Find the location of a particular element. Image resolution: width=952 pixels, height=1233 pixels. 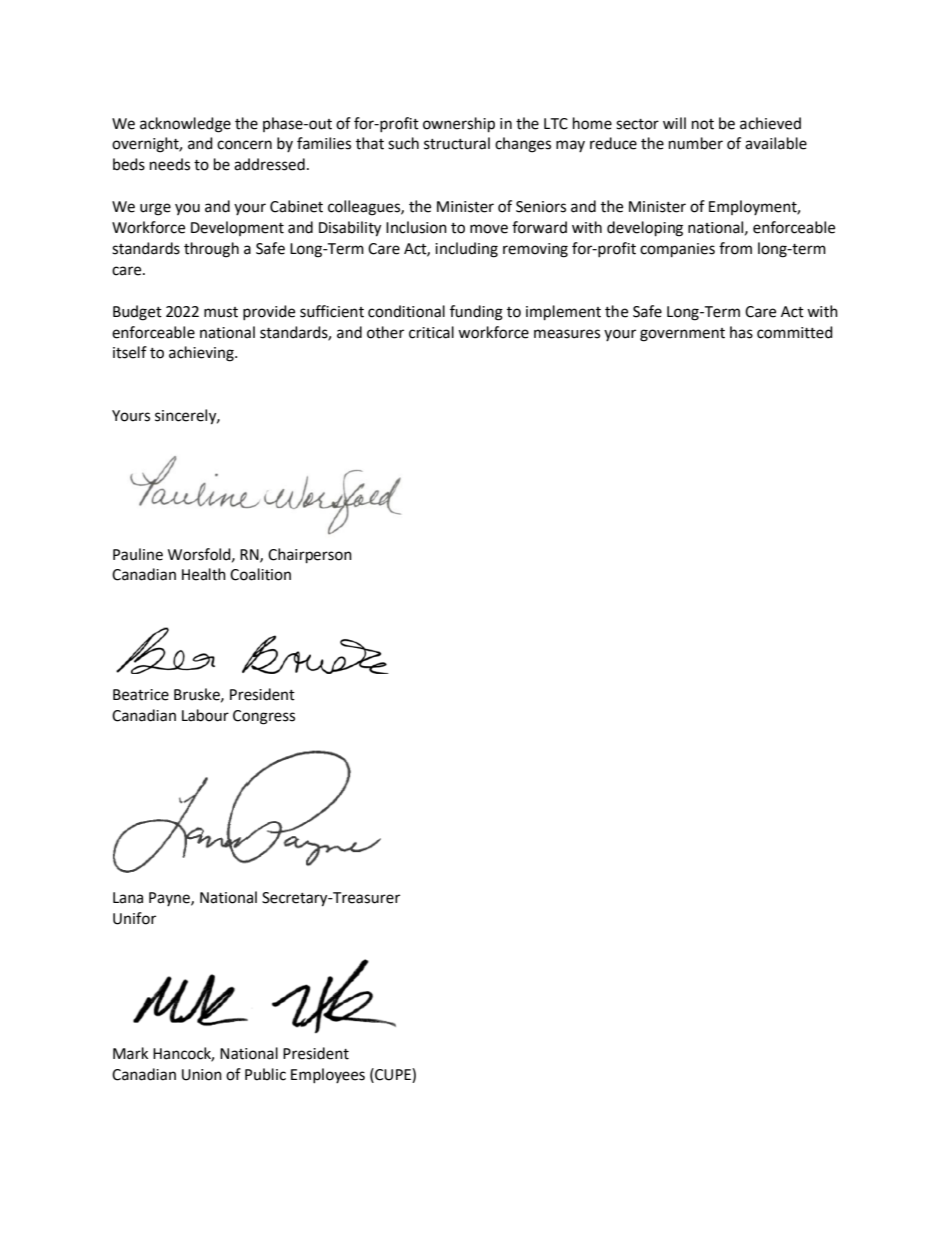

Chairperson is located at coordinates (310, 556).
